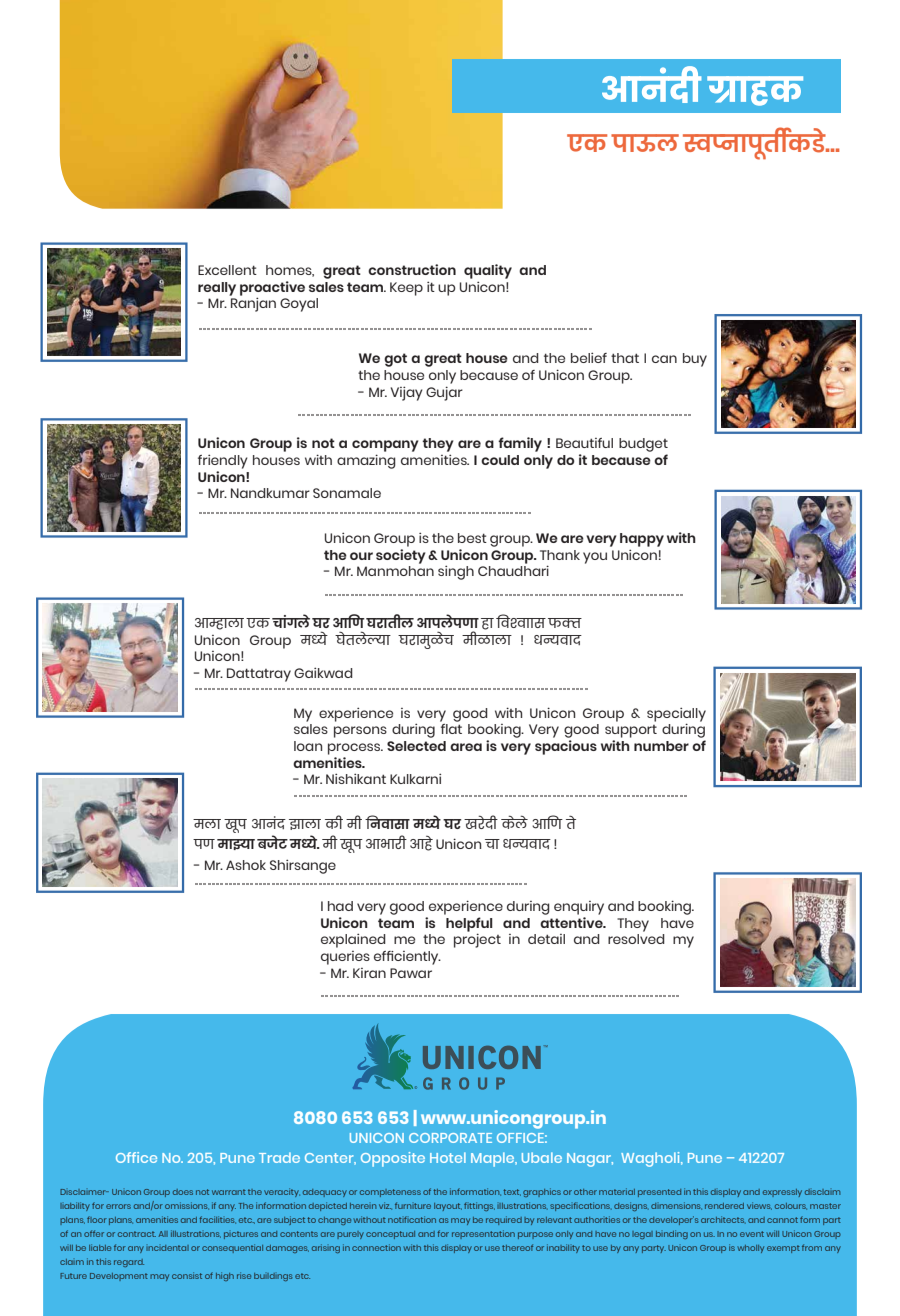 Image resolution: width=900 pixels, height=1316 pixels. What do you see at coordinates (642, 540) in the document?
I see `happy` at bounding box center [642, 540].
